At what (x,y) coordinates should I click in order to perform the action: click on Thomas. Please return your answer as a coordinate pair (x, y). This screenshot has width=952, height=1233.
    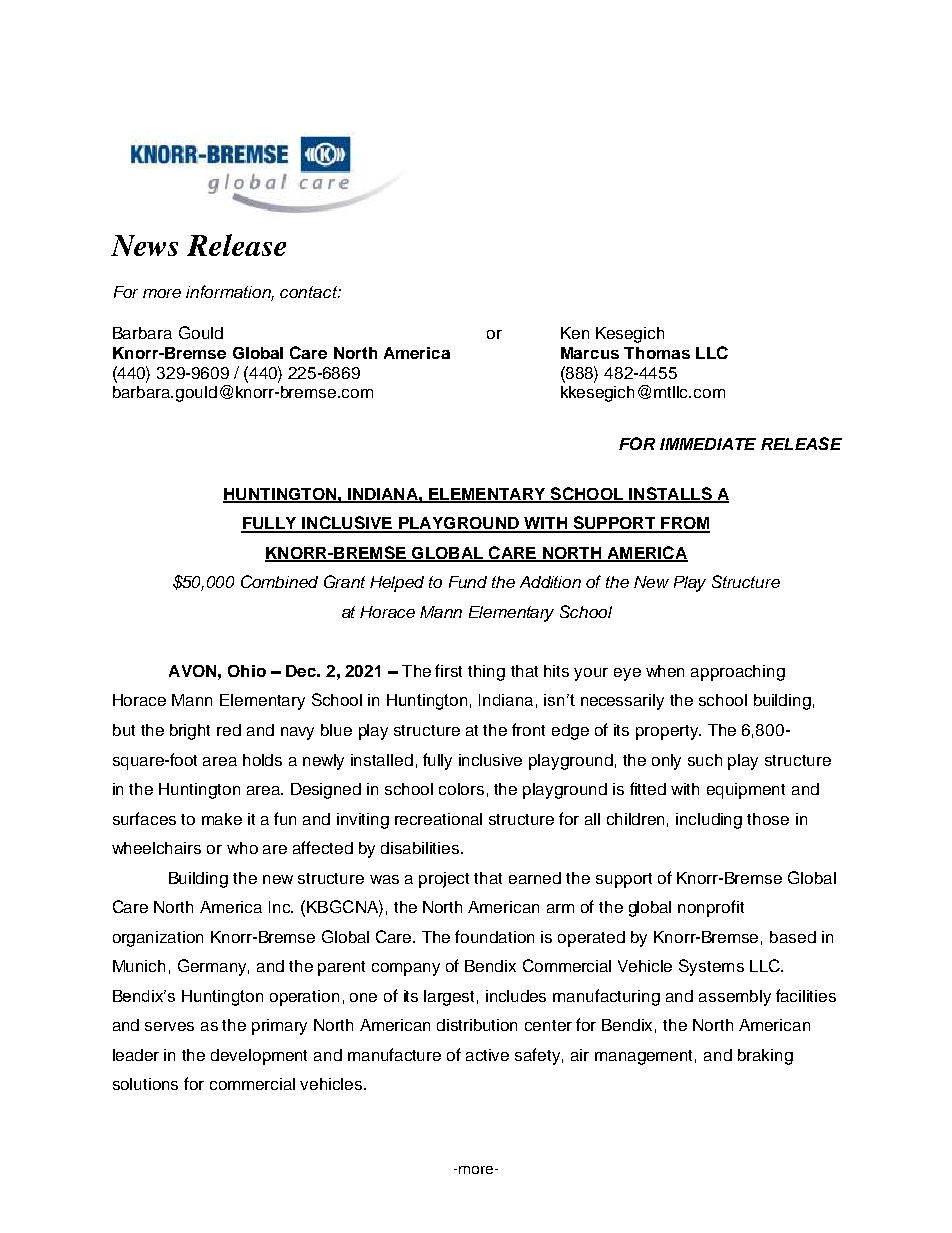
    Looking at the image, I should click on (657, 353).
